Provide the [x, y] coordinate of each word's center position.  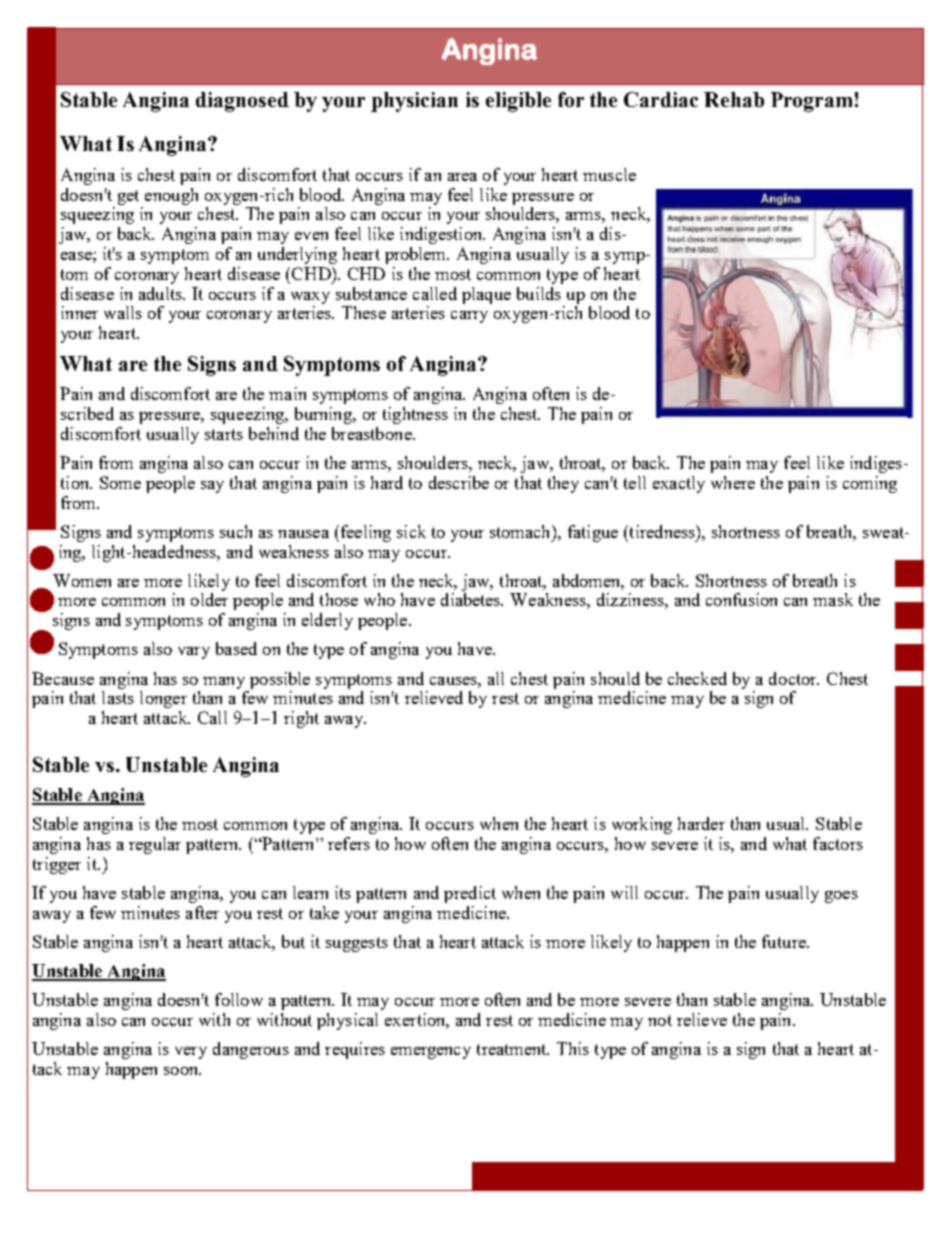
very [191, 1053]
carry [469, 317]
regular [155, 845]
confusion [741, 599]
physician [414, 102]
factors [838, 843]
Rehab [734, 99]
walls [123, 312]
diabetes [472, 599]
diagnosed [242, 102]
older [209, 599]
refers [349, 843]
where [733, 482]
